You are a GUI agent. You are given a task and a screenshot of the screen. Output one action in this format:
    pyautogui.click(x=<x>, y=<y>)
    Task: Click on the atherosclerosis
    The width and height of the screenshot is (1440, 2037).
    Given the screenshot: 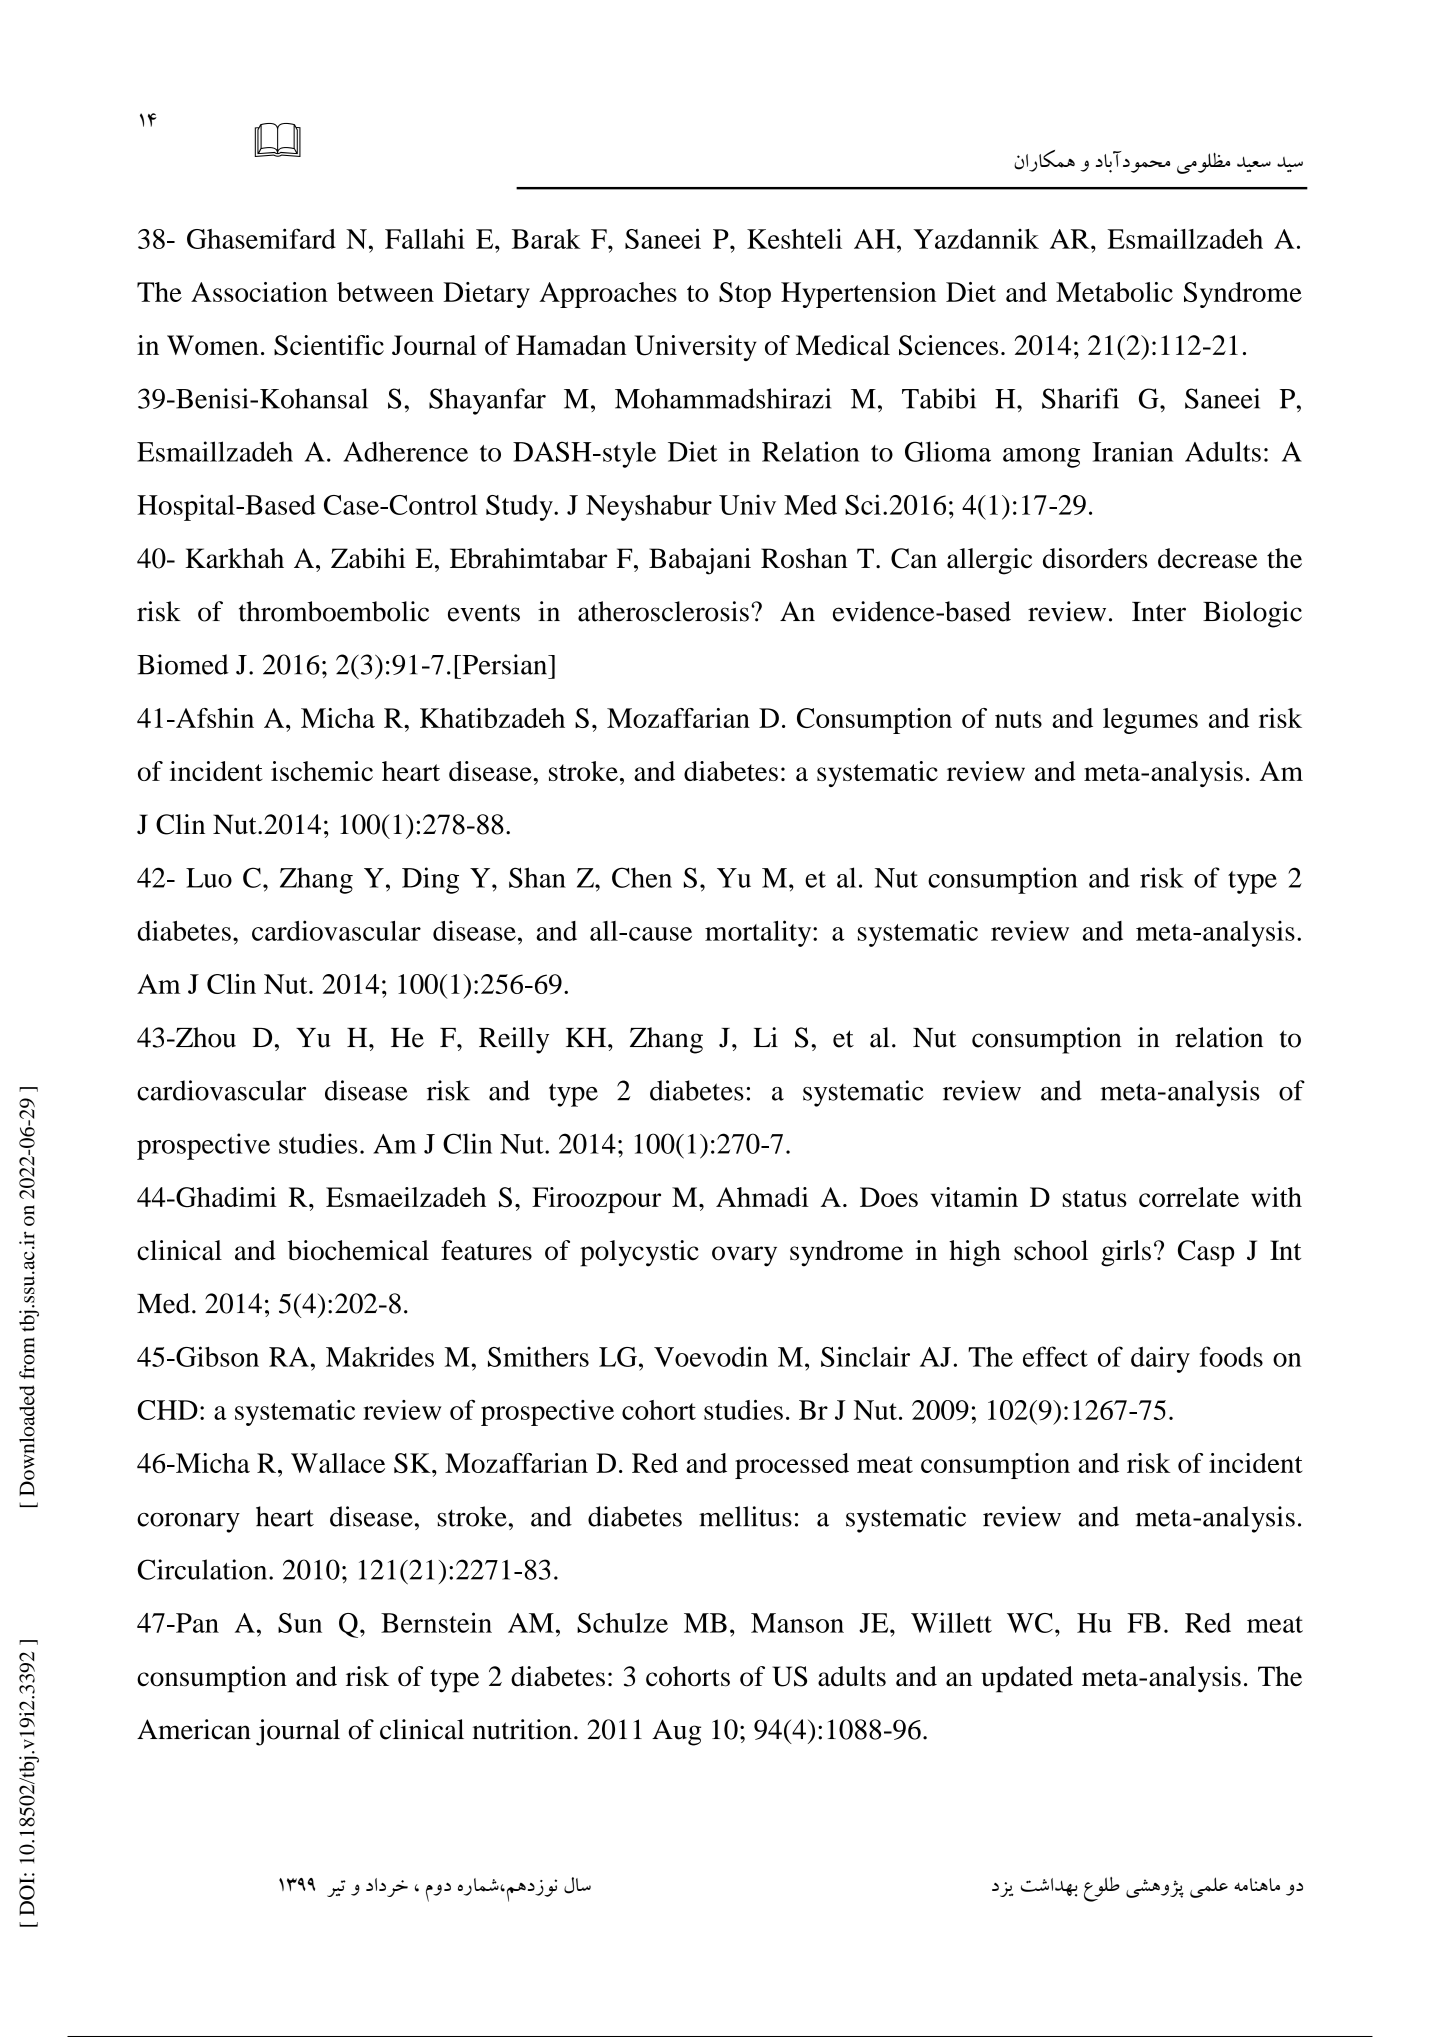 What is the action you would take?
    pyautogui.click(x=663, y=611)
